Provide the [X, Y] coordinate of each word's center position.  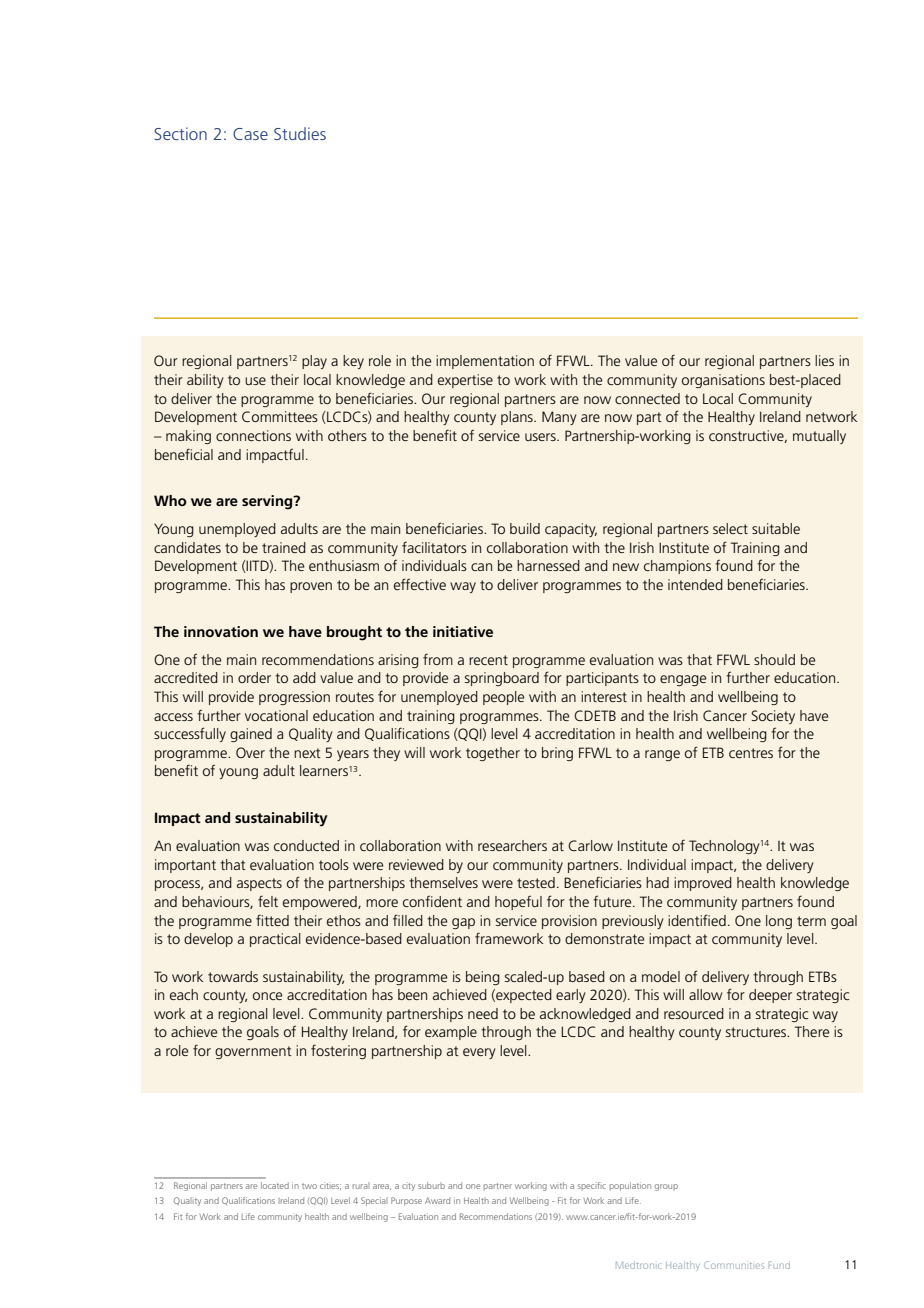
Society [773, 717]
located [275, 1185]
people [503, 698]
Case [250, 134]
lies [824, 360]
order [254, 677]
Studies [300, 133]
